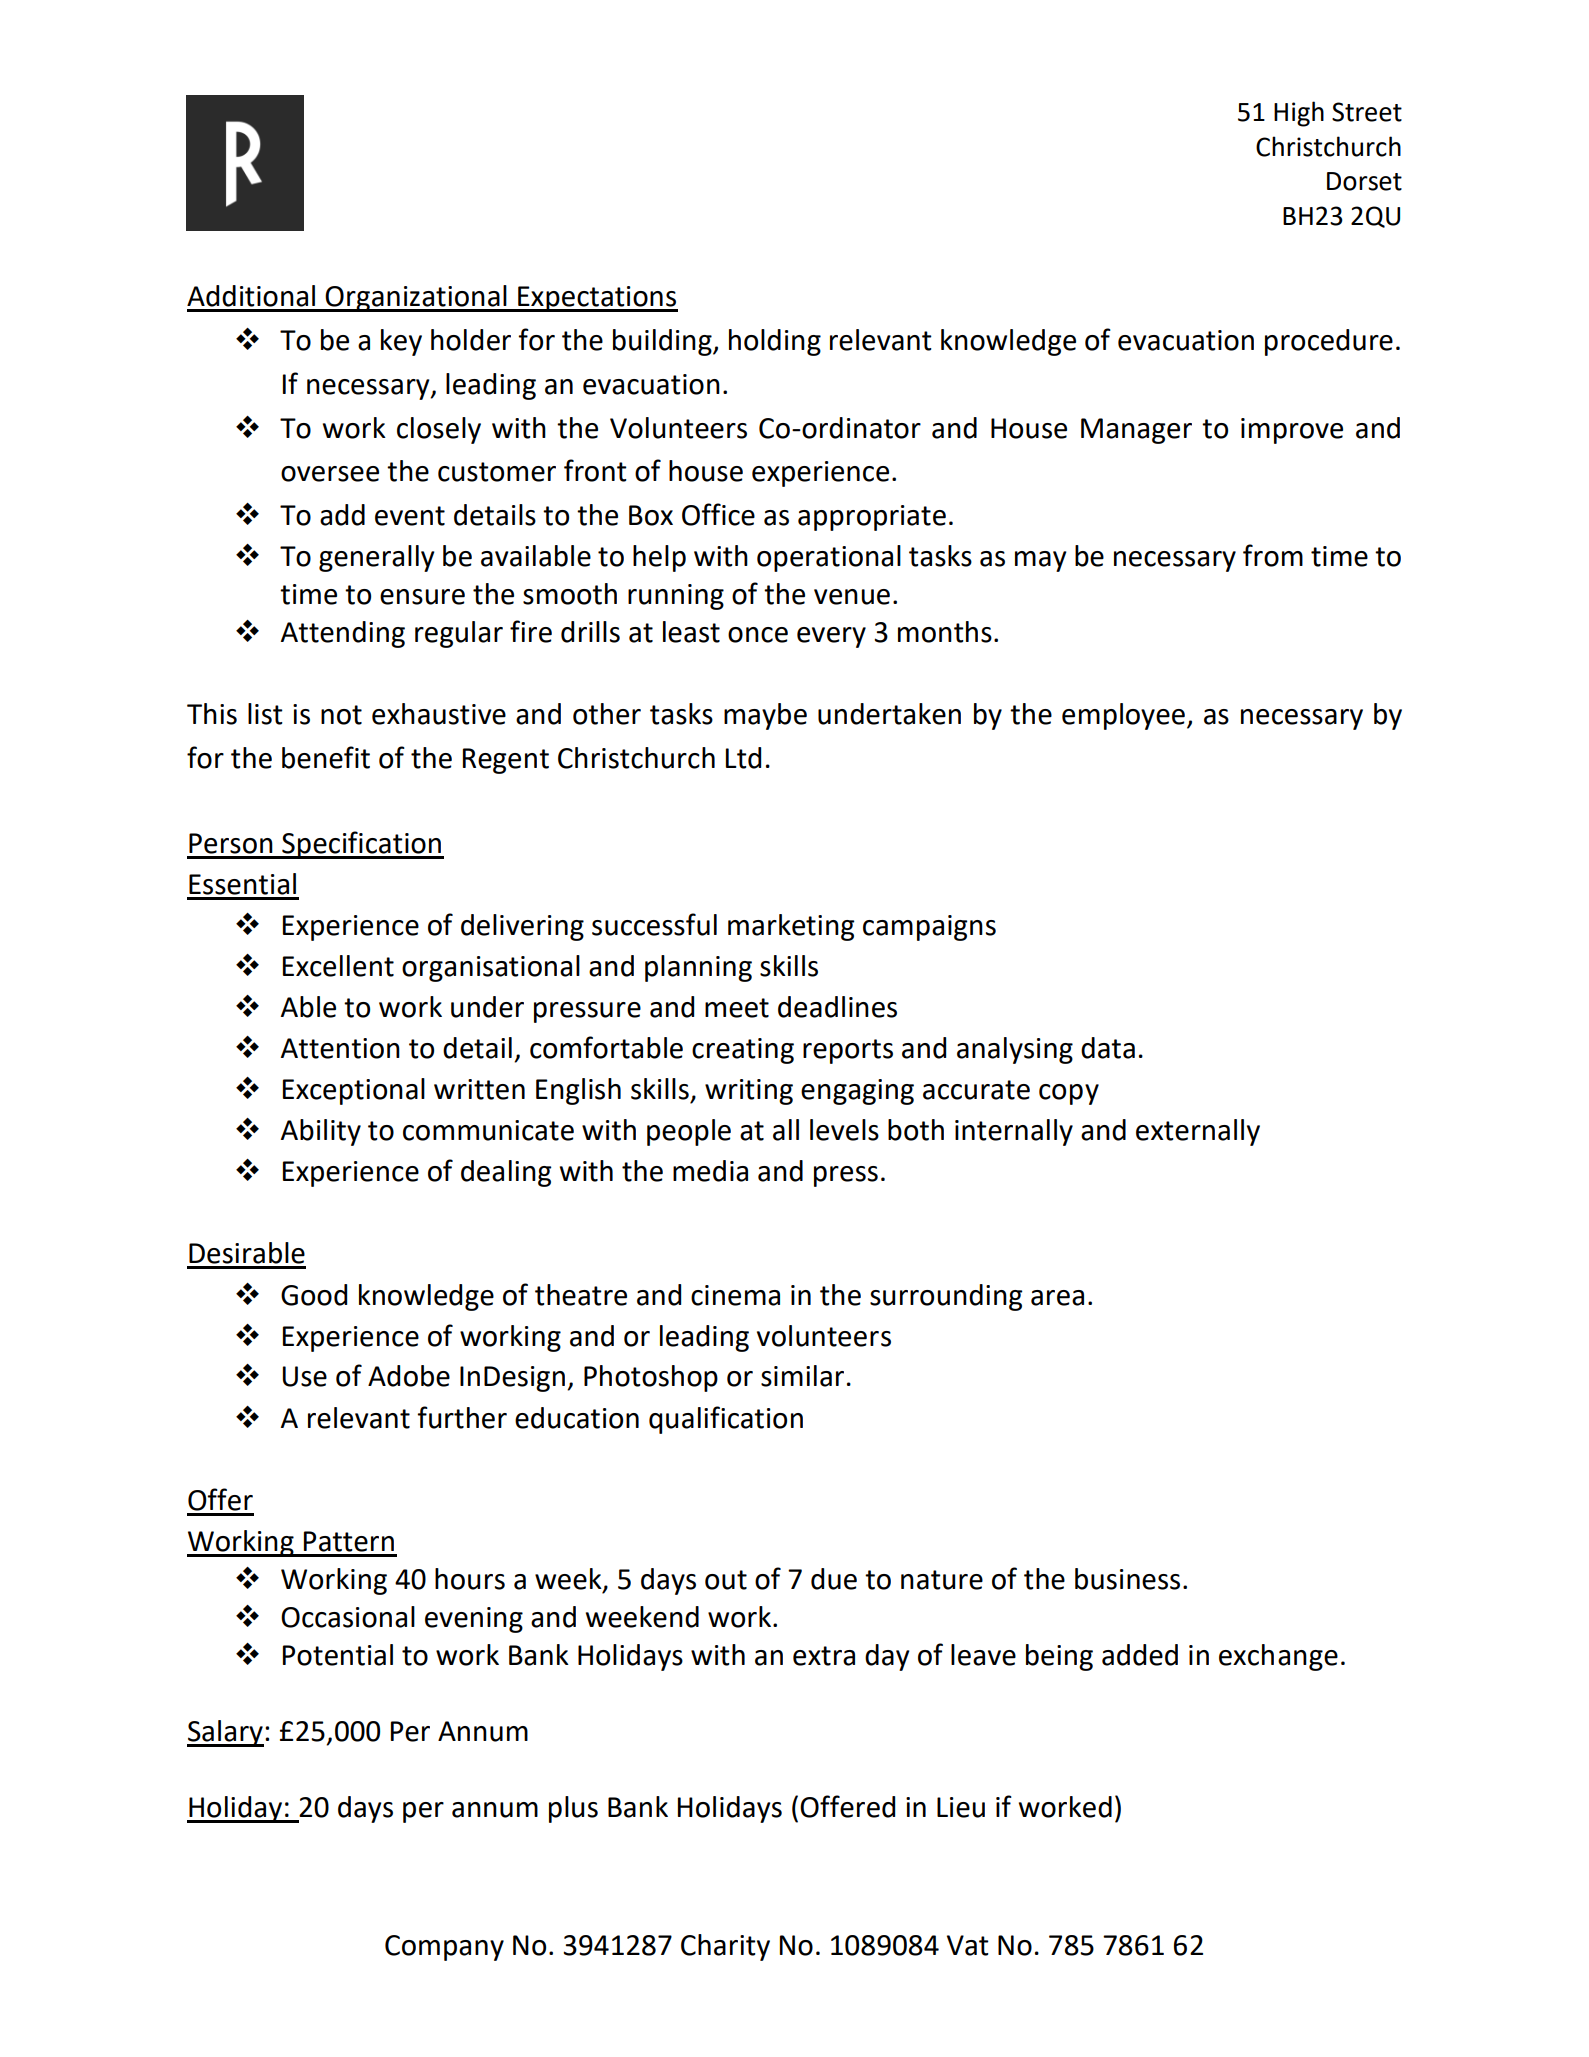 Image resolution: width=1589 pixels, height=2057 pixels. What do you see at coordinates (758, 635) in the screenshot?
I see `once` at bounding box center [758, 635].
